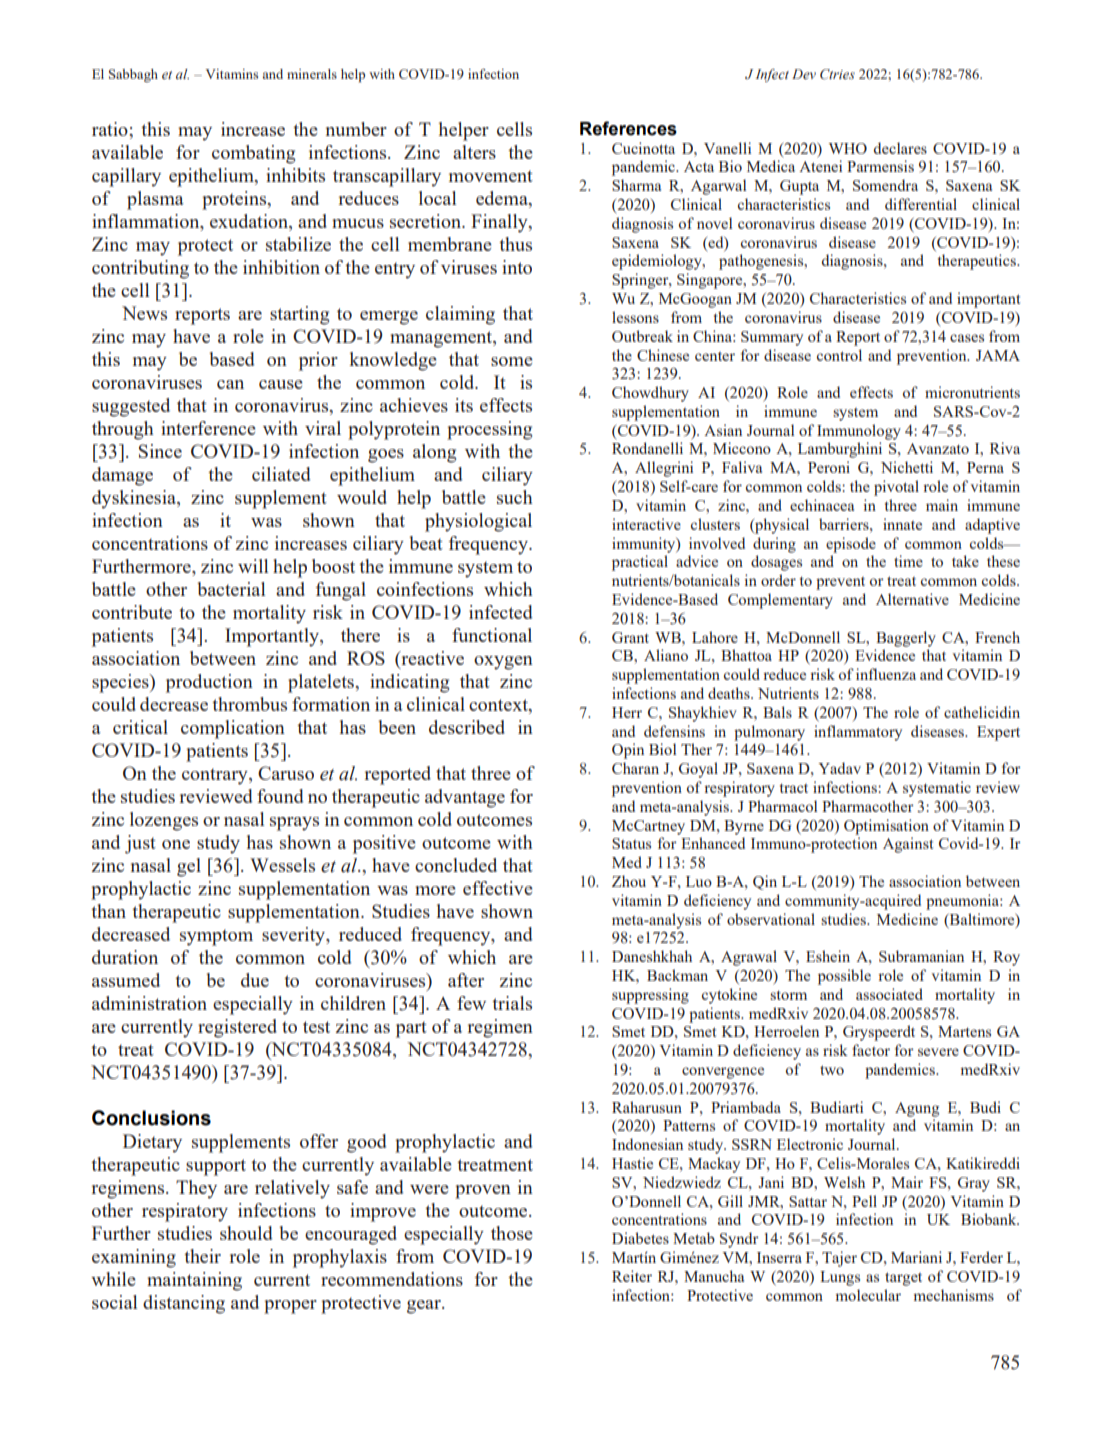 The image size is (1112, 1439). Describe the element at coordinates (886, 674) in the screenshot. I see `influenza` at that location.
